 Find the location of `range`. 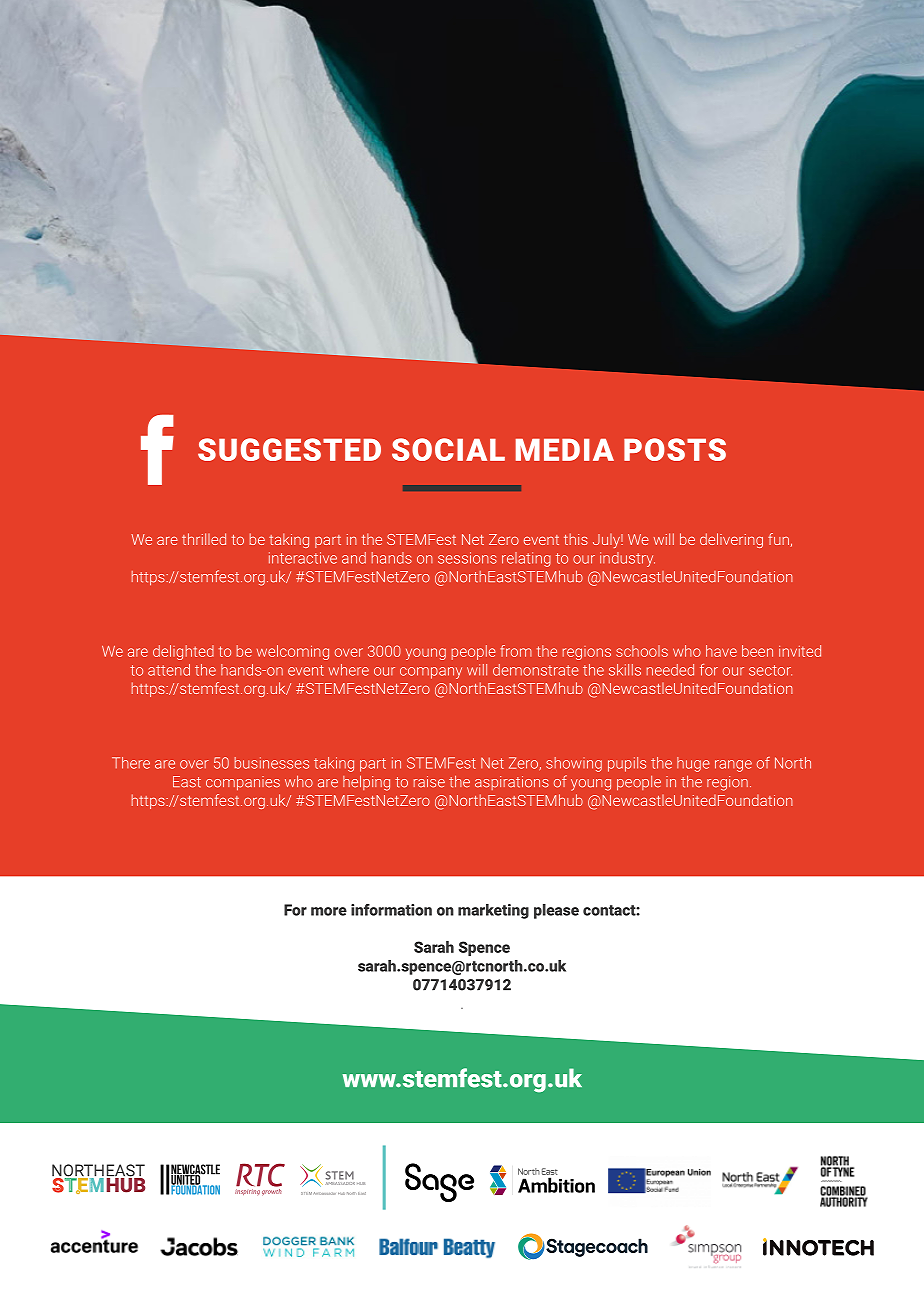

range is located at coordinates (733, 766).
